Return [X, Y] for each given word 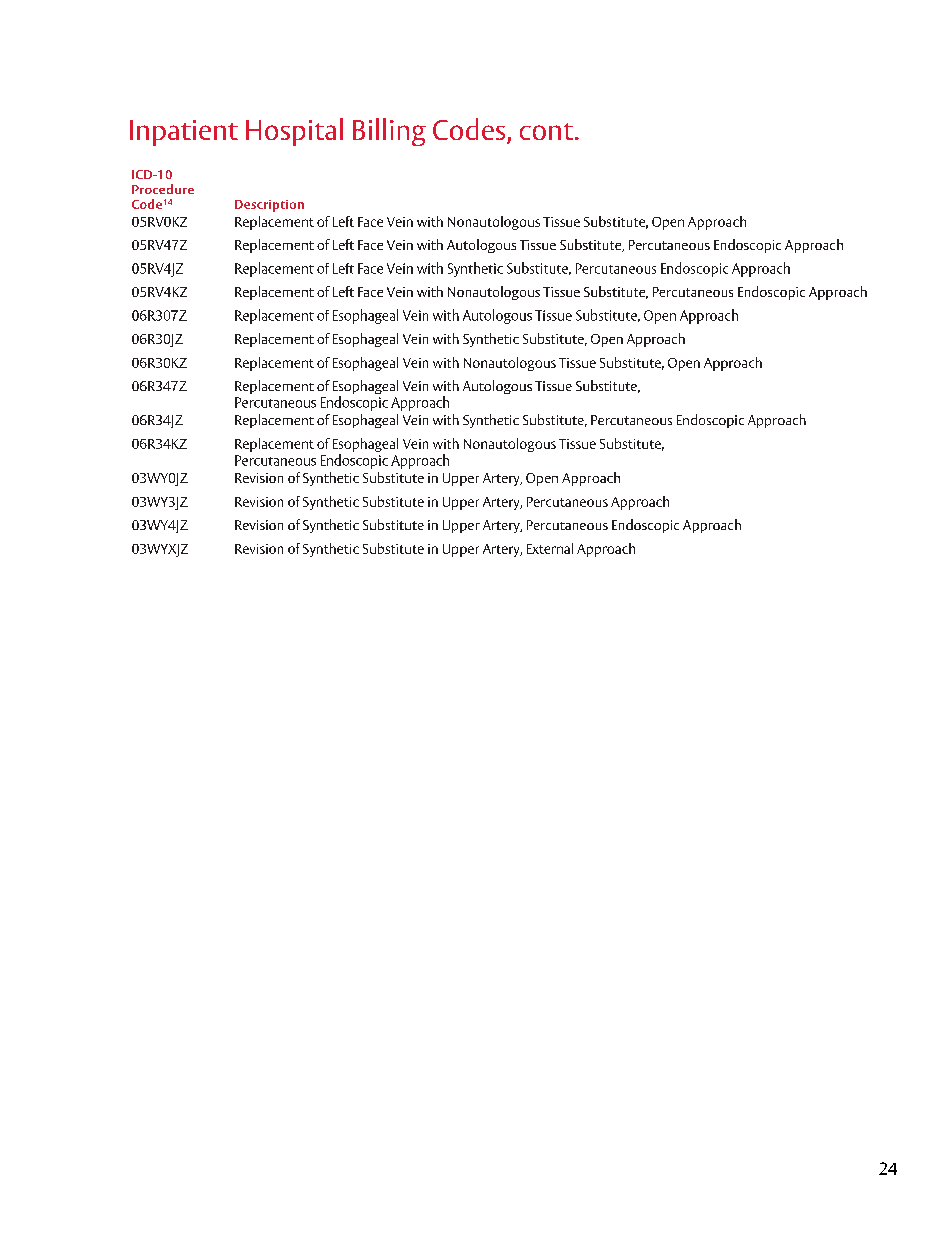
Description [269, 206]
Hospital [294, 132]
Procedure [163, 189]
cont [546, 131]
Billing [389, 132]
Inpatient [184, 133]
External [550, 548]
